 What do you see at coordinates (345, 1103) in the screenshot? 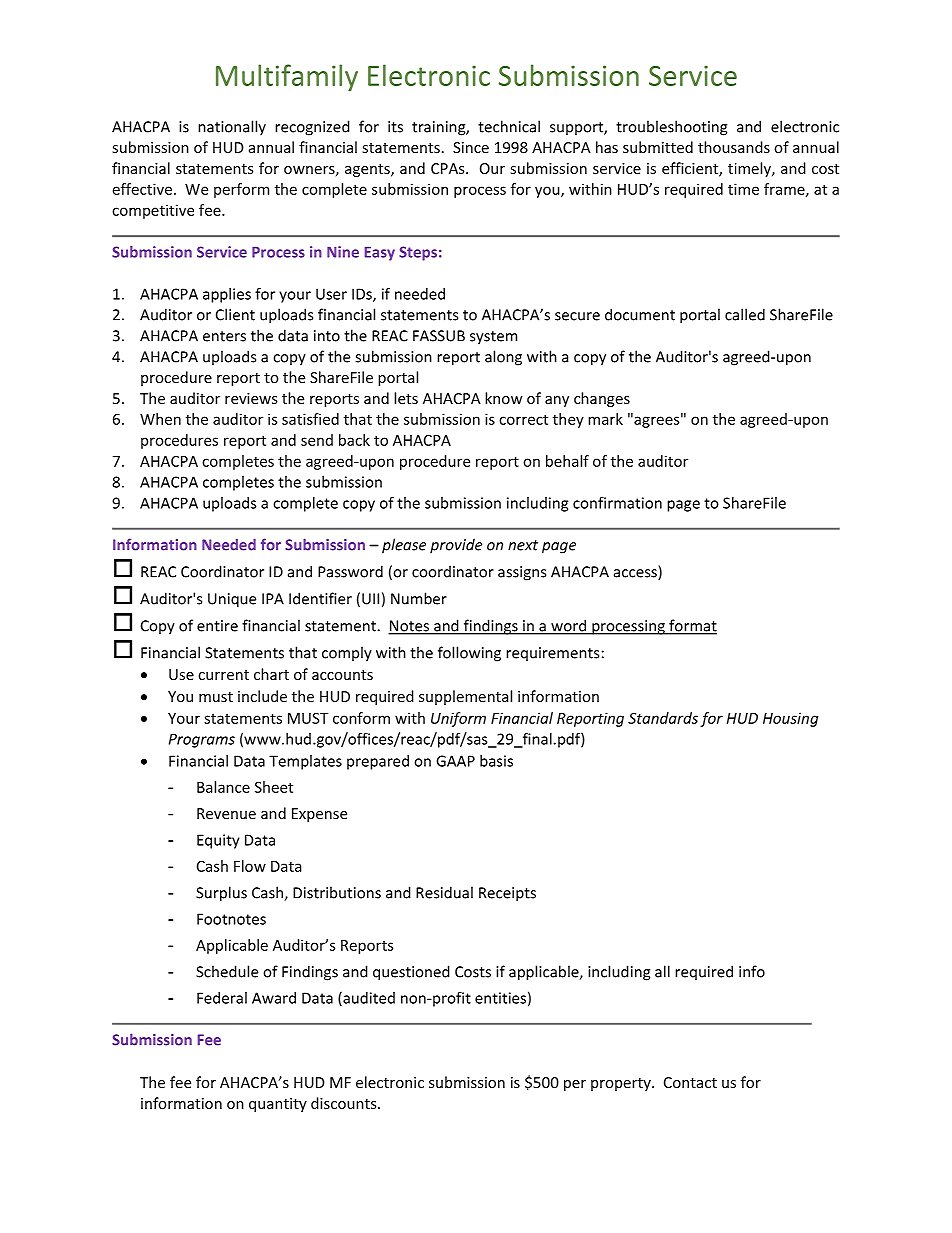
I see `discounts` at bounding box center [345, 1103].
